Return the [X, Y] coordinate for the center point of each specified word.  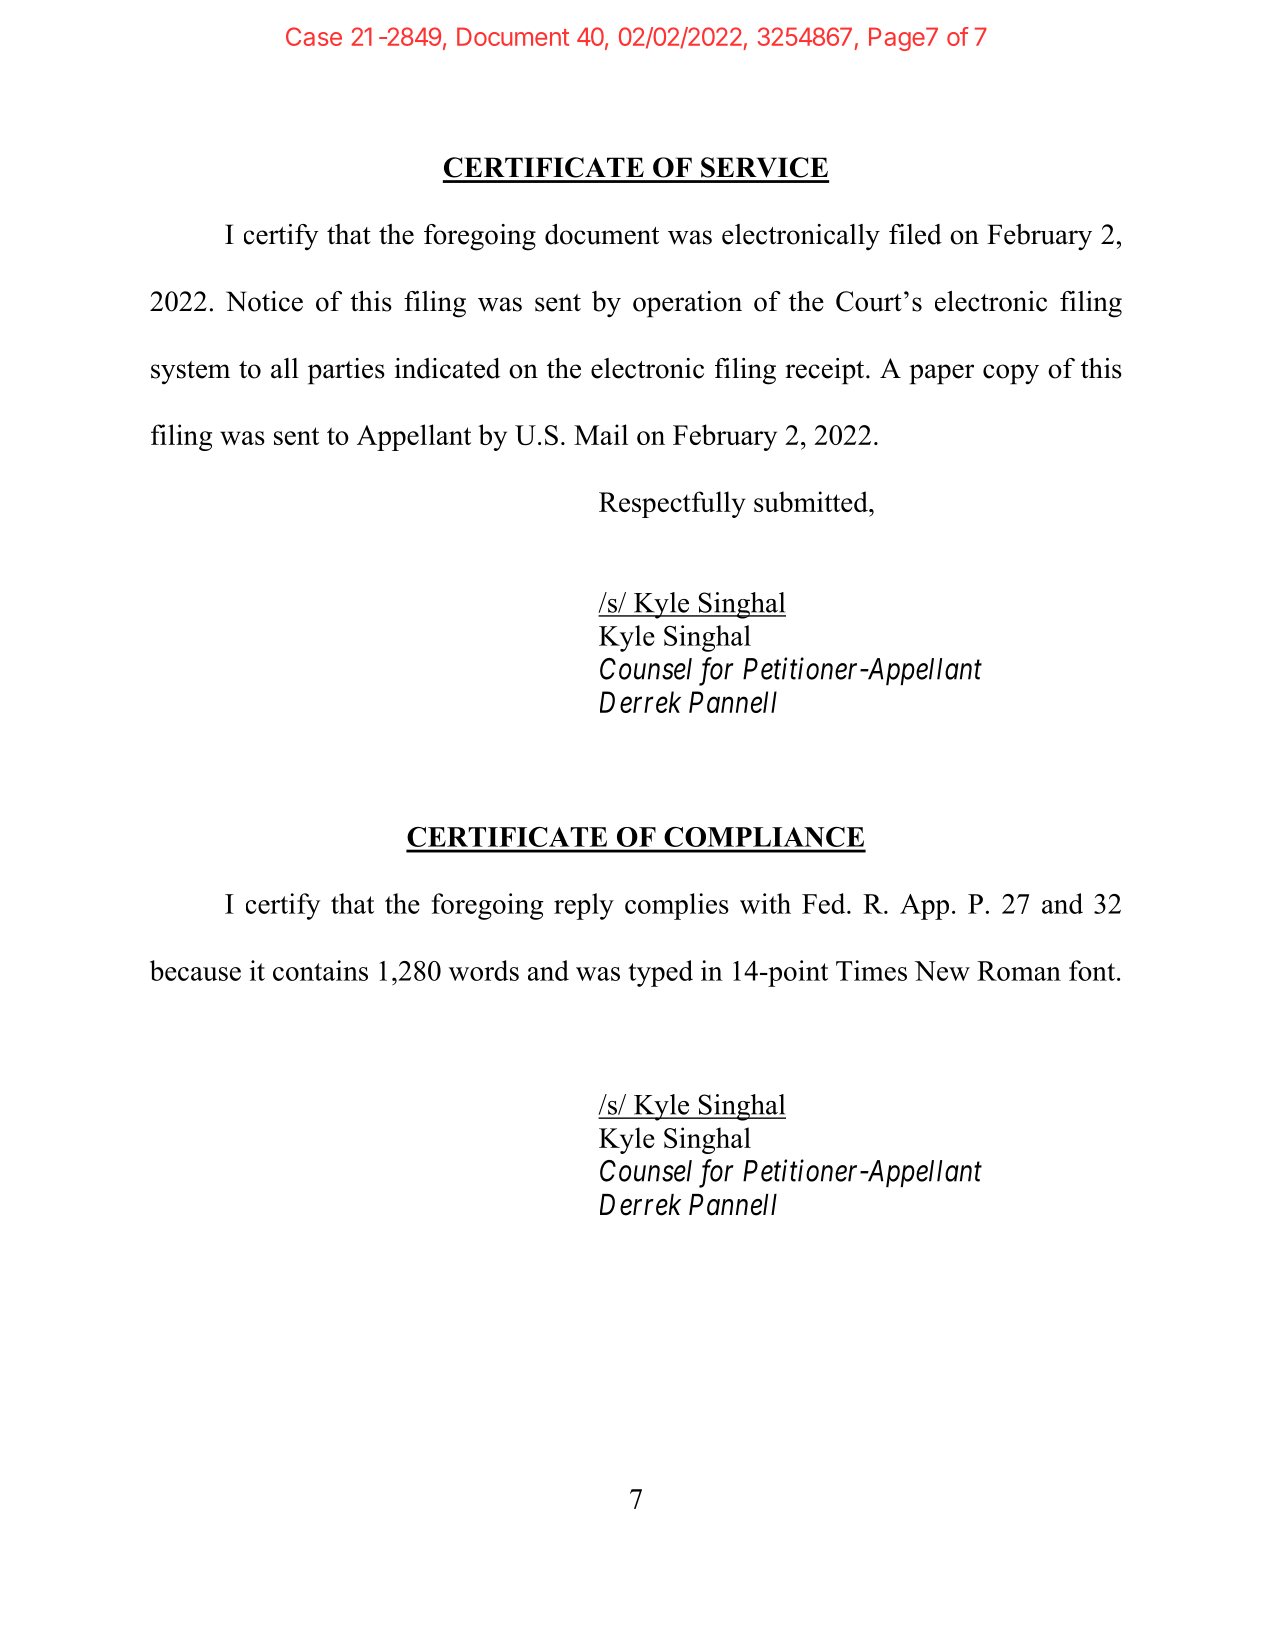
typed [660, 973]
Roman [1019, 971]
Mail [601, 434]
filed [915, 234]
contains [320, 970]
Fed [825, 903]
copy [1011, 374]
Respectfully [672, 504]
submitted [812, 501]
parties [346, 371]
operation [687, 304]
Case [314, 36]
